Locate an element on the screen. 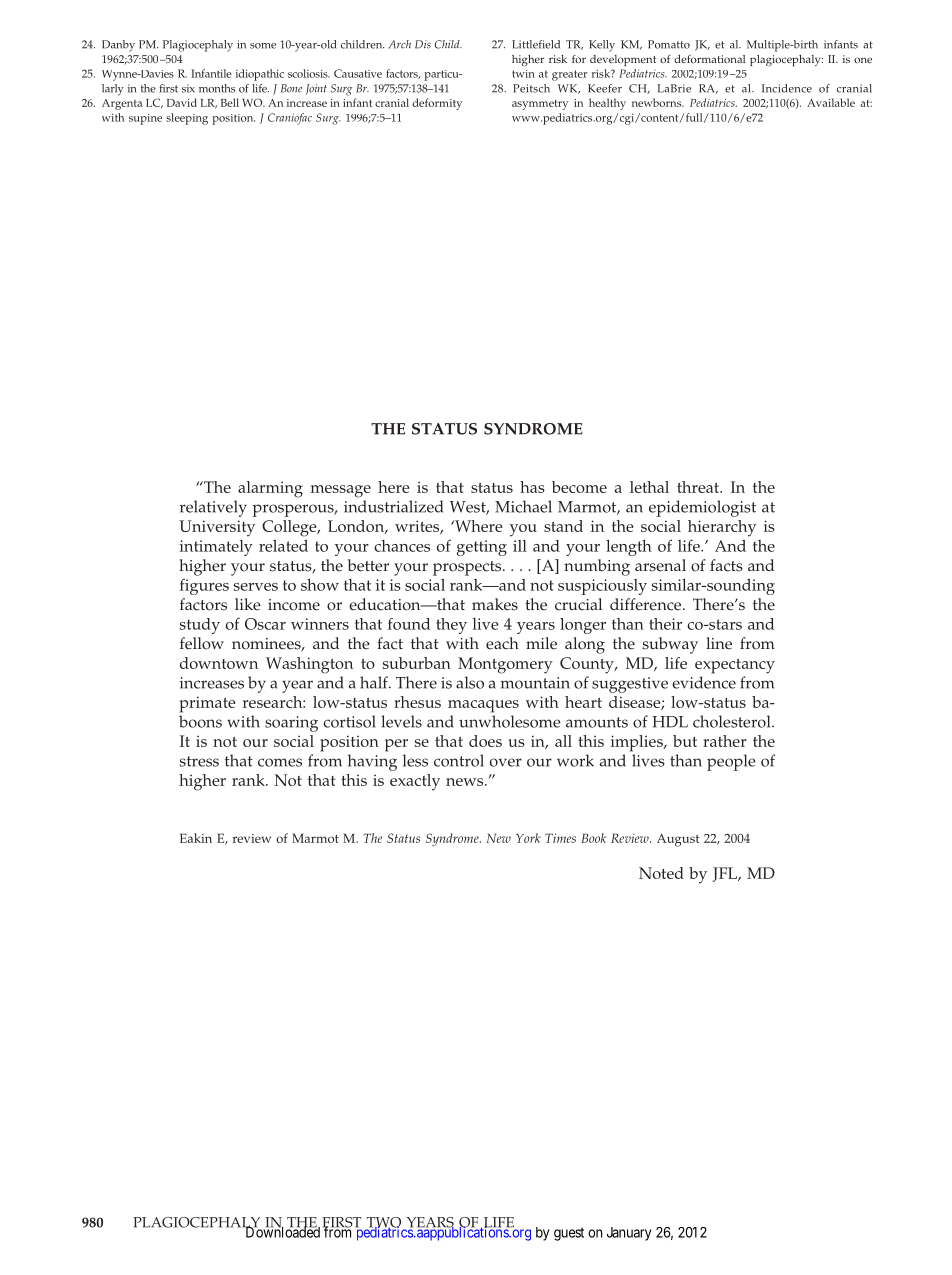 The image size is (952, 1275). has is located at coordinates (532, 487).
